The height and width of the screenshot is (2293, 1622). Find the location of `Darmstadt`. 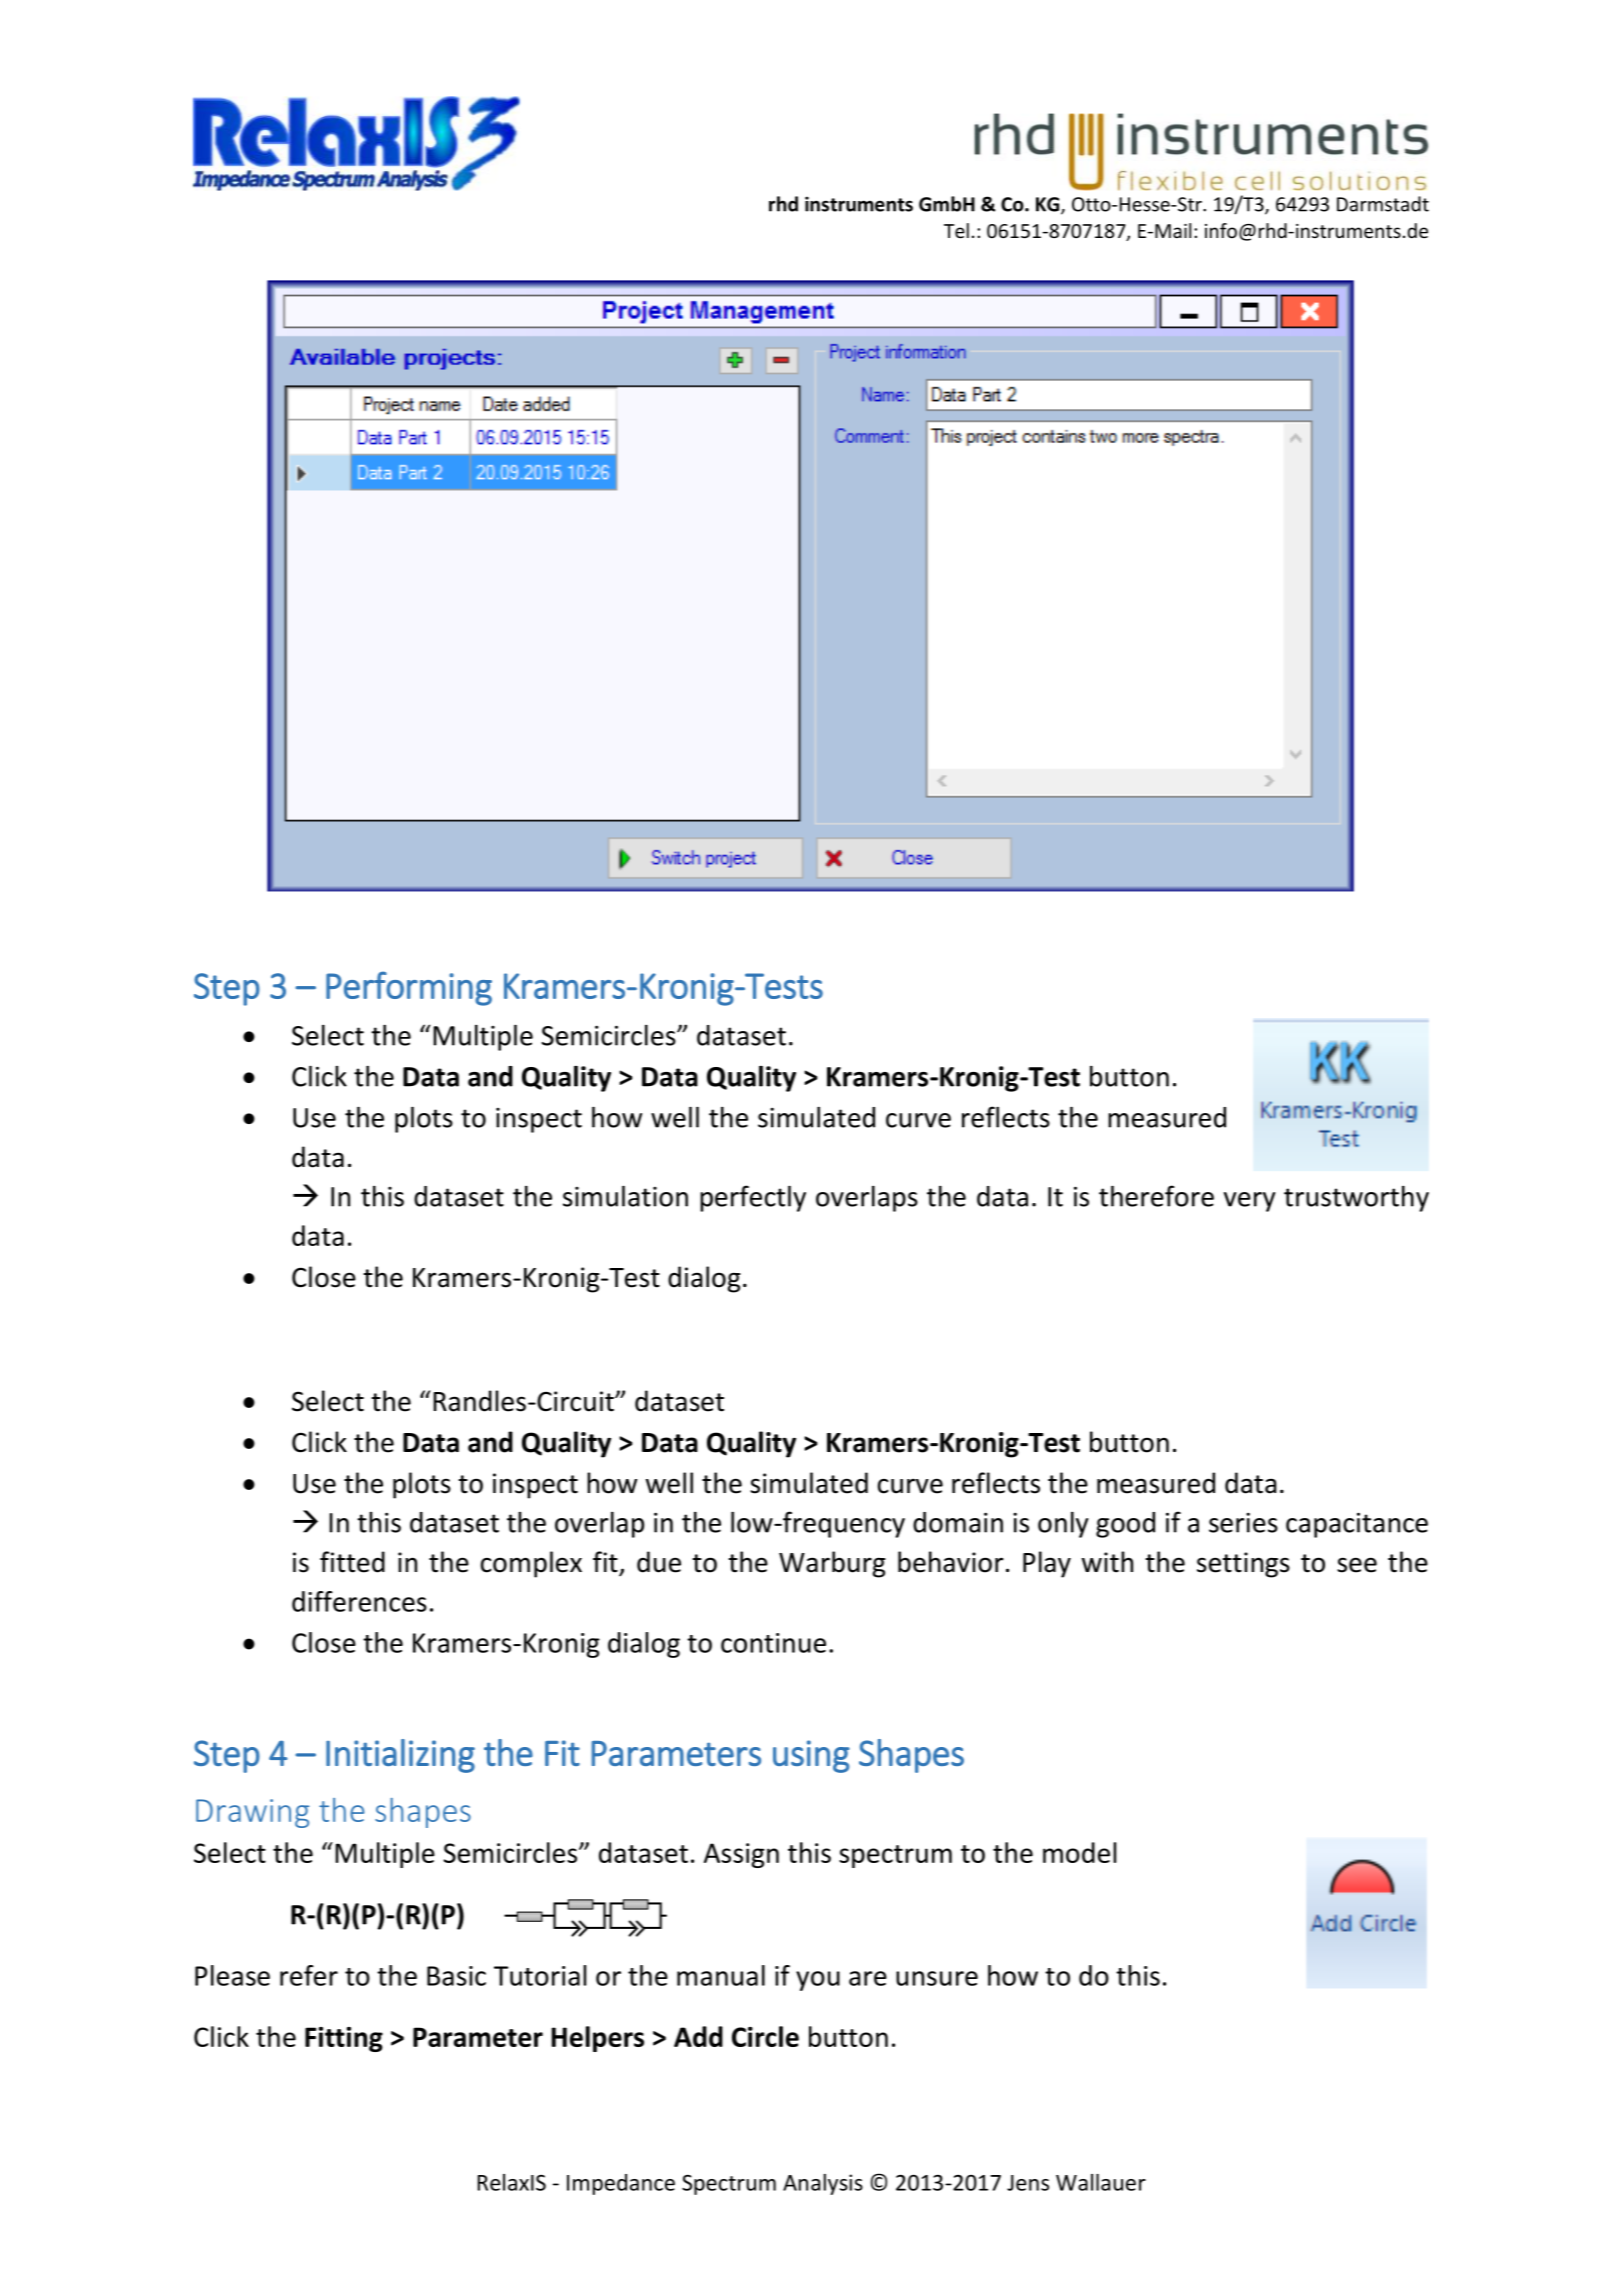

Darmstadt is located at coordinates (1383, 204).
